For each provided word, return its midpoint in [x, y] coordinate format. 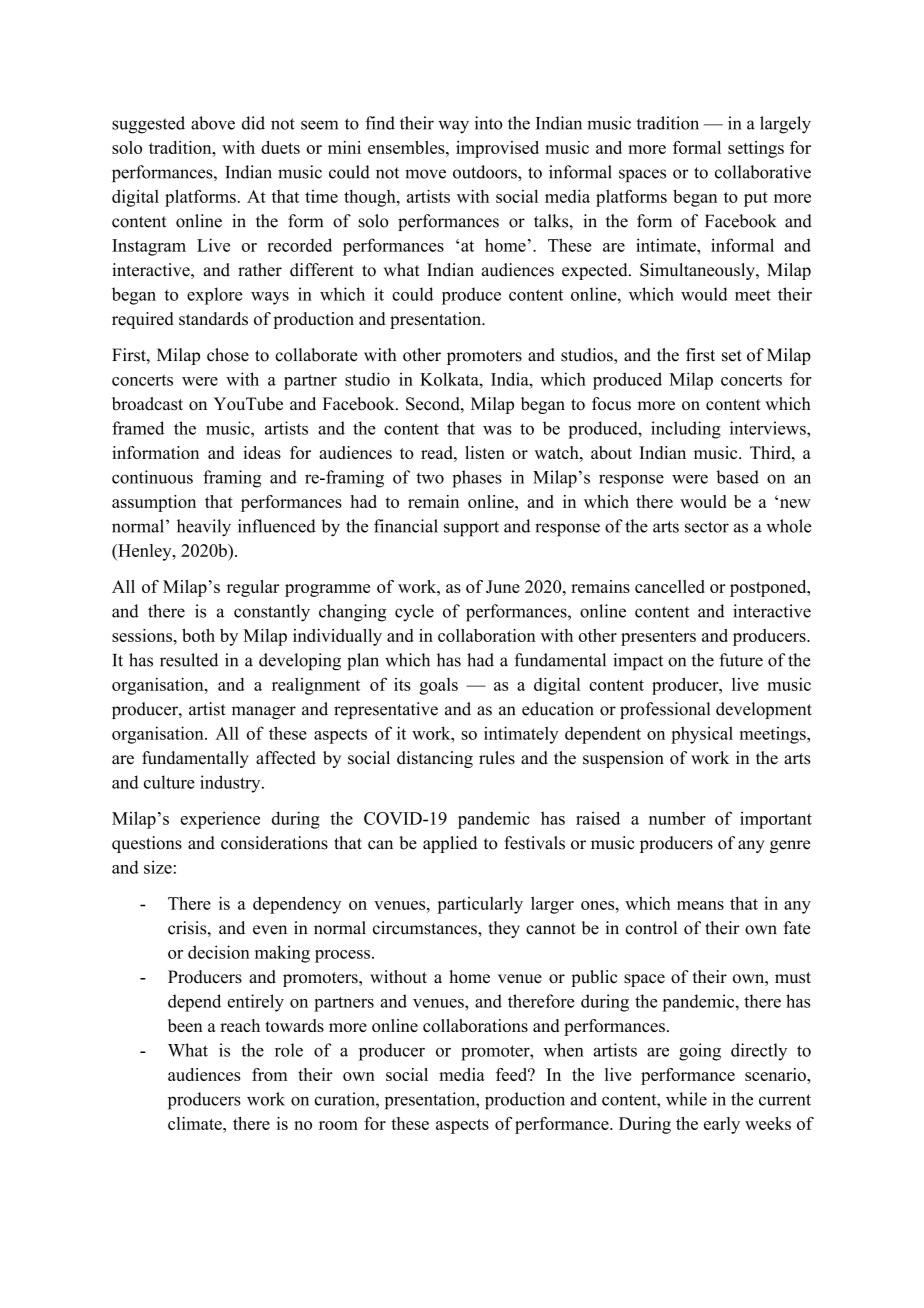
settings [756, 149]
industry [231, 784]
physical [702, 735]
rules [497, 758]
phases [477, 479]
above [213, 123]
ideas [262, 452]
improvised [497, 149]
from [270, 1074]
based [737, 477]
